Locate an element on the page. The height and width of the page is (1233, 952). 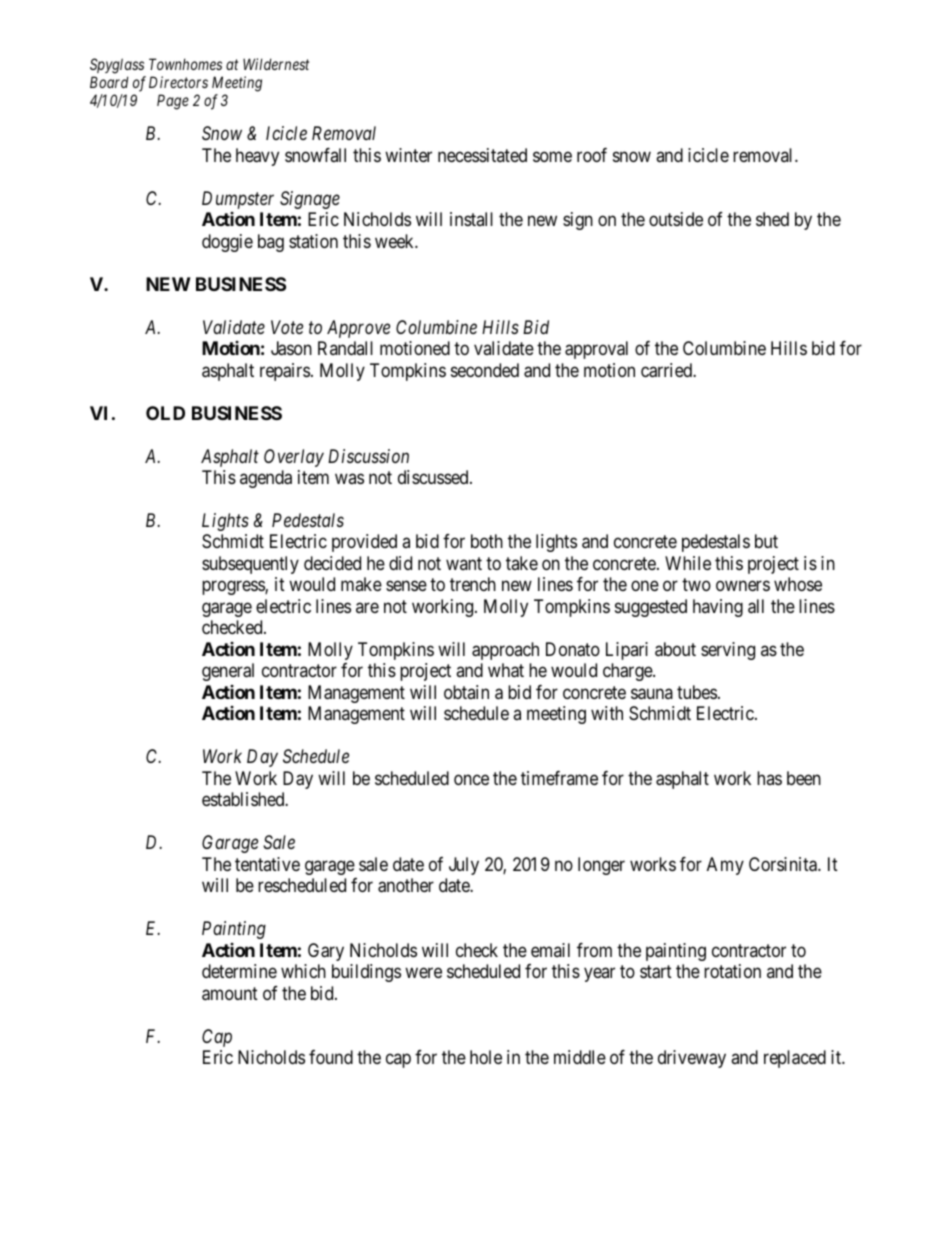
progress is located at coordinates (234, 588).
